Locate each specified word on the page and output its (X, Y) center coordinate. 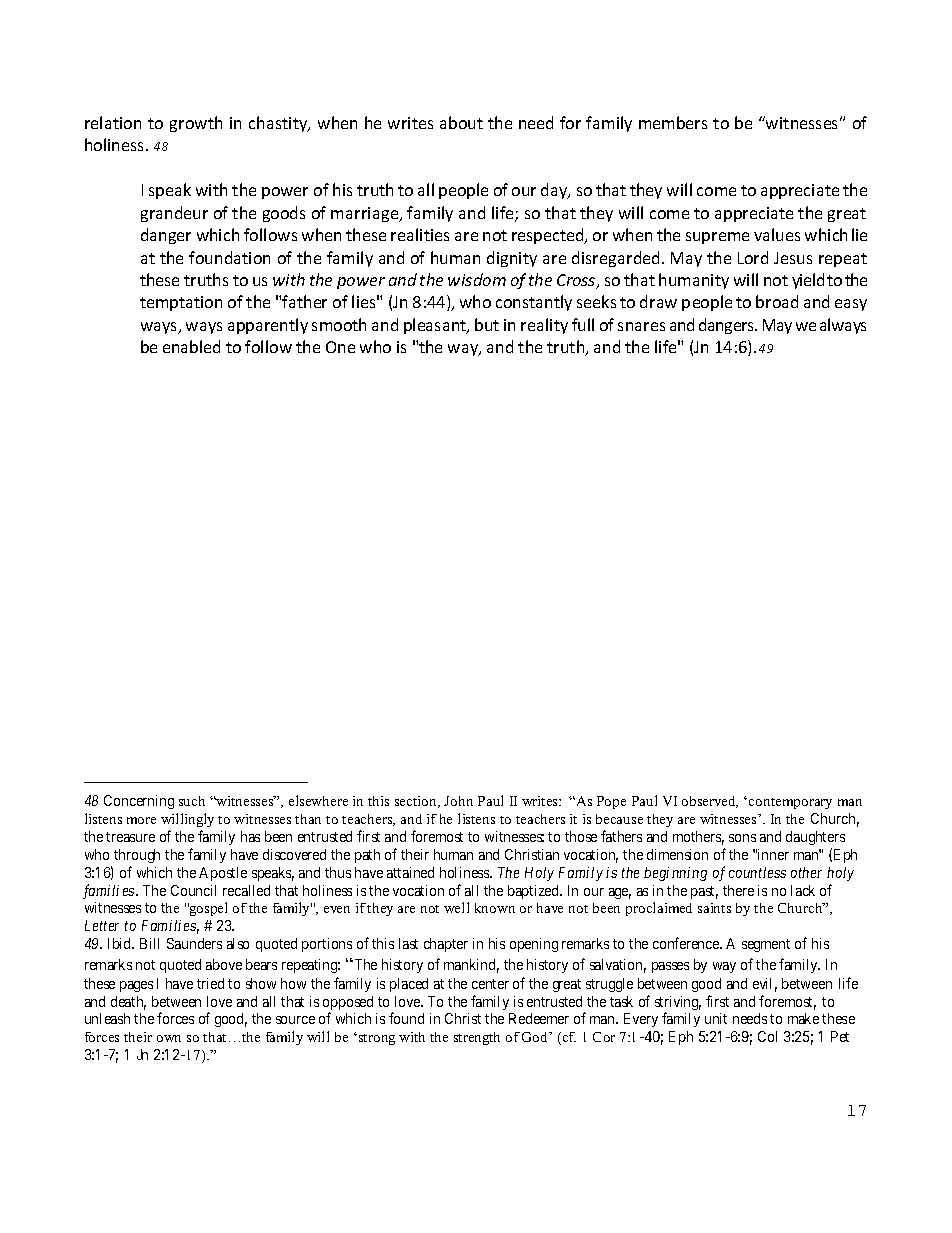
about (461, 122)
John (458, 801)
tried (210, 983)
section (417, 802)
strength (477, 1038)
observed (710, 802)
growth (196, 124)
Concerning (139, 802)
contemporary (790, 803)
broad (777, 301)
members (673, 122)
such (192, 801)
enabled (191, 346)
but (487, 324)
